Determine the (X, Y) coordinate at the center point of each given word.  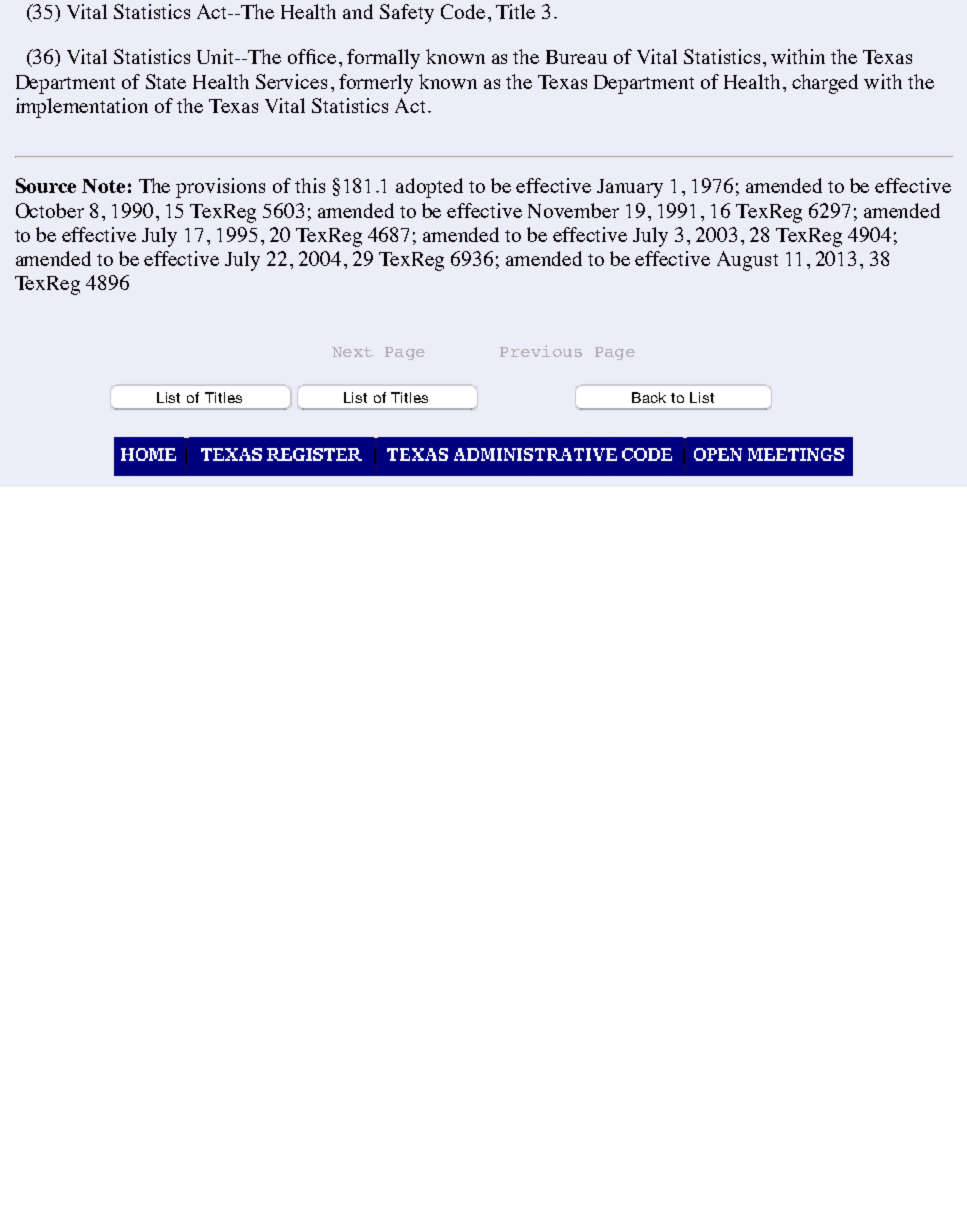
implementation (82, 108)
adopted (429, 188)
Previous (541, 351)
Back (649, 397)
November (573, 210)
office (312, 56)
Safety (407, 14)
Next (352, 352)
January (630, 188)
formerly (376, 84)
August (747, 261)
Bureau (576, 57)
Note (103, 186)
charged (825, 84)
